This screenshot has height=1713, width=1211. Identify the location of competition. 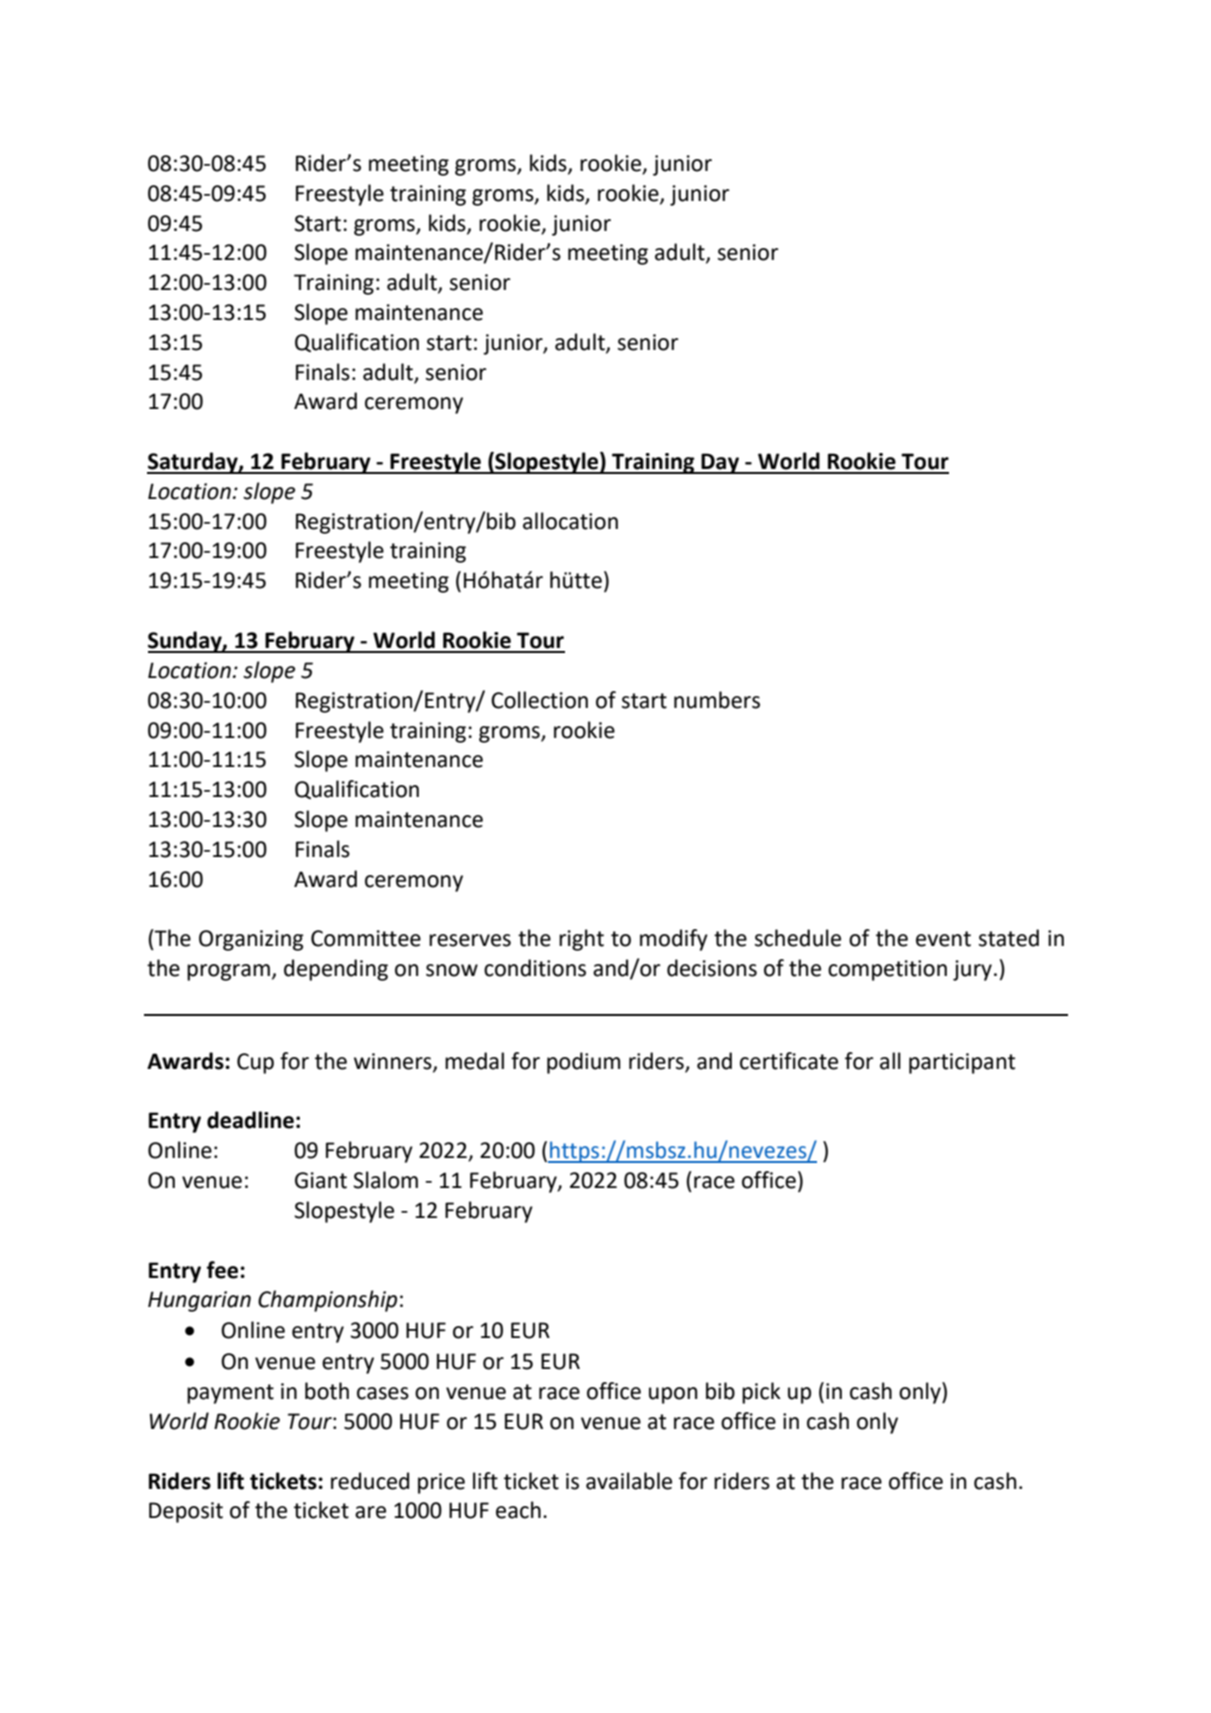
(887, 970).
